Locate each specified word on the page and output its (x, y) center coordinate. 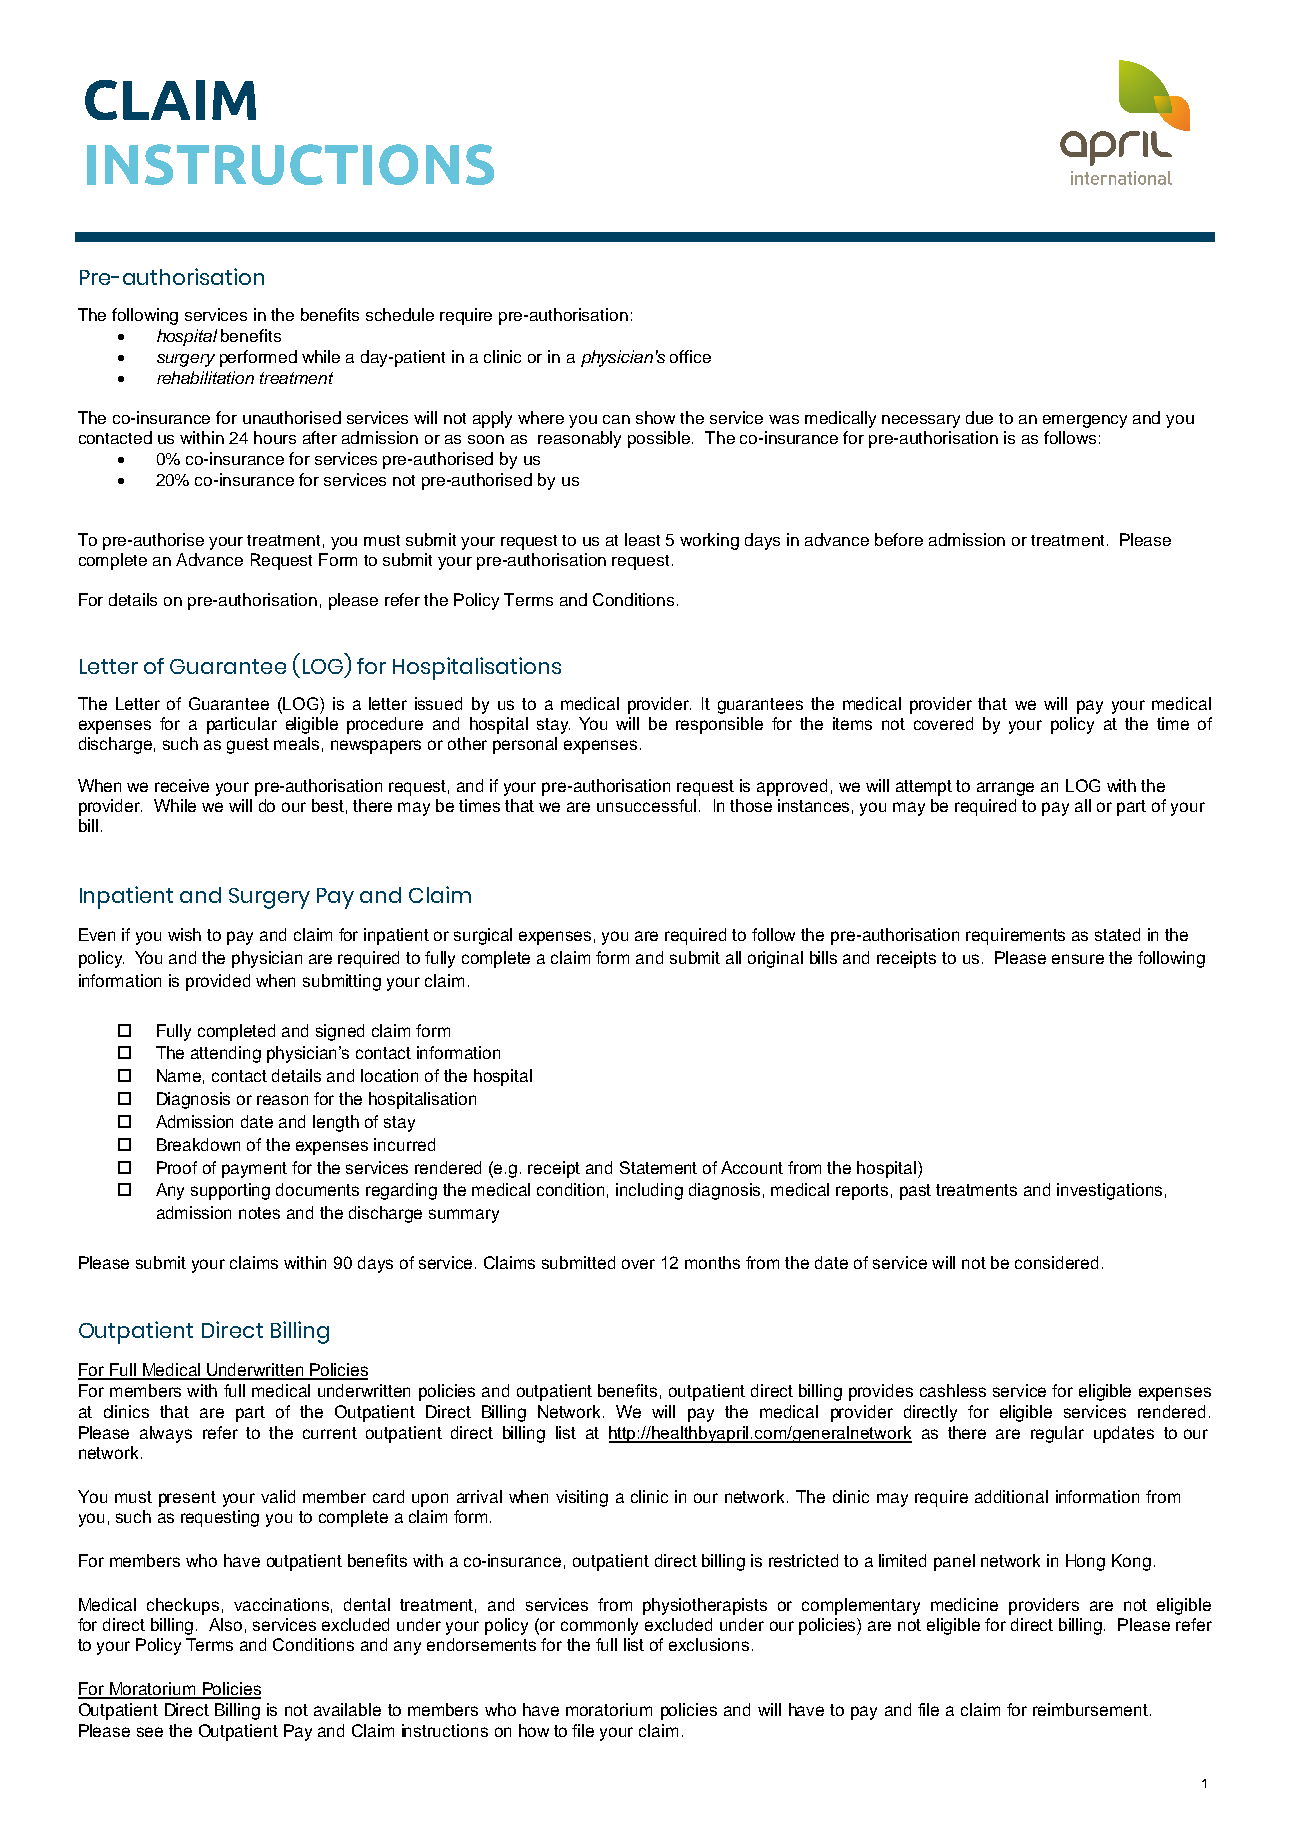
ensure (1078, 959)
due (979, 417)
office (690, 356)
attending (226, 1054)
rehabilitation (205, 377)
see (150, 1732)
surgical (483, 936)
